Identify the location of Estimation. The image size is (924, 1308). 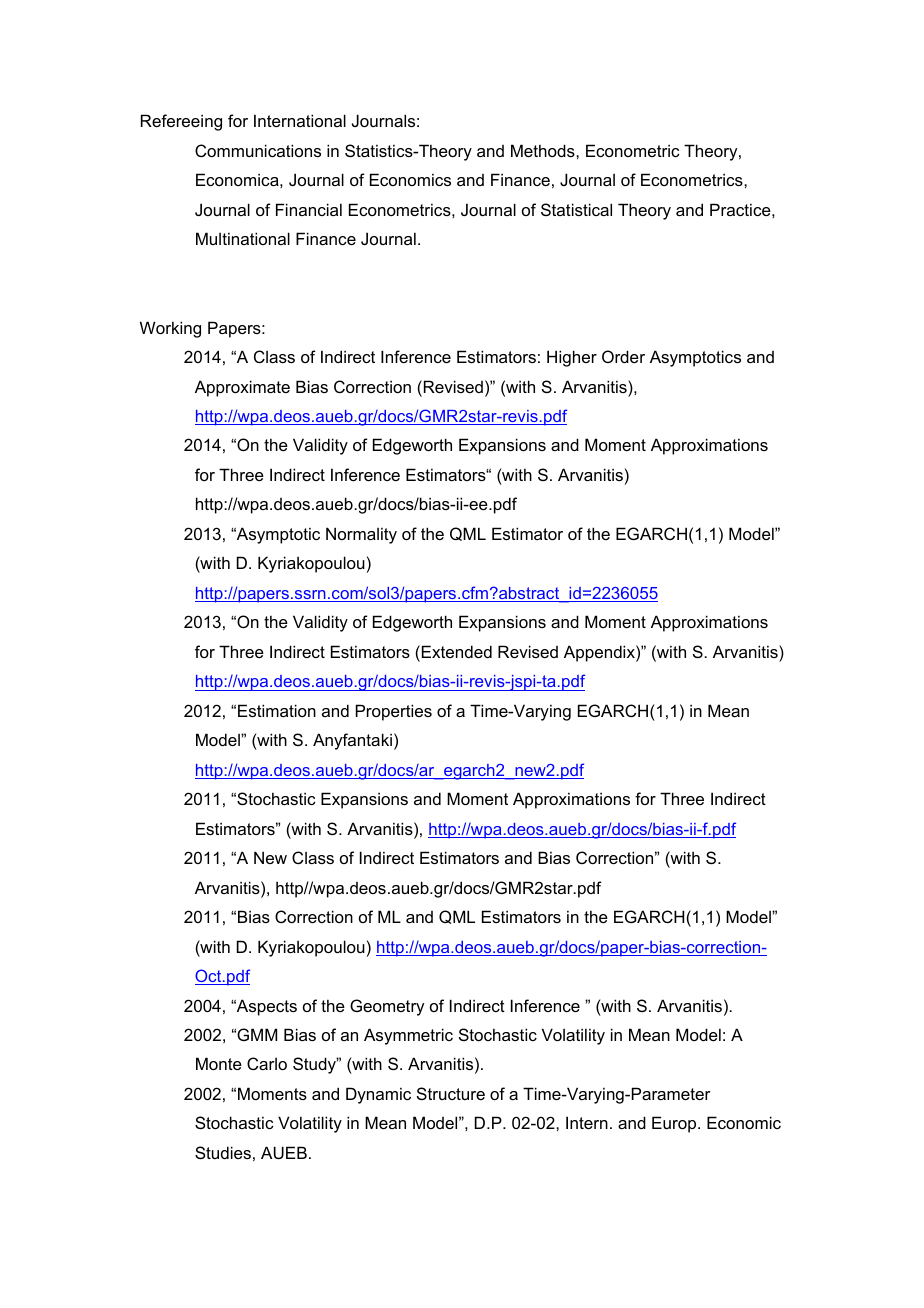
(277, 710).
